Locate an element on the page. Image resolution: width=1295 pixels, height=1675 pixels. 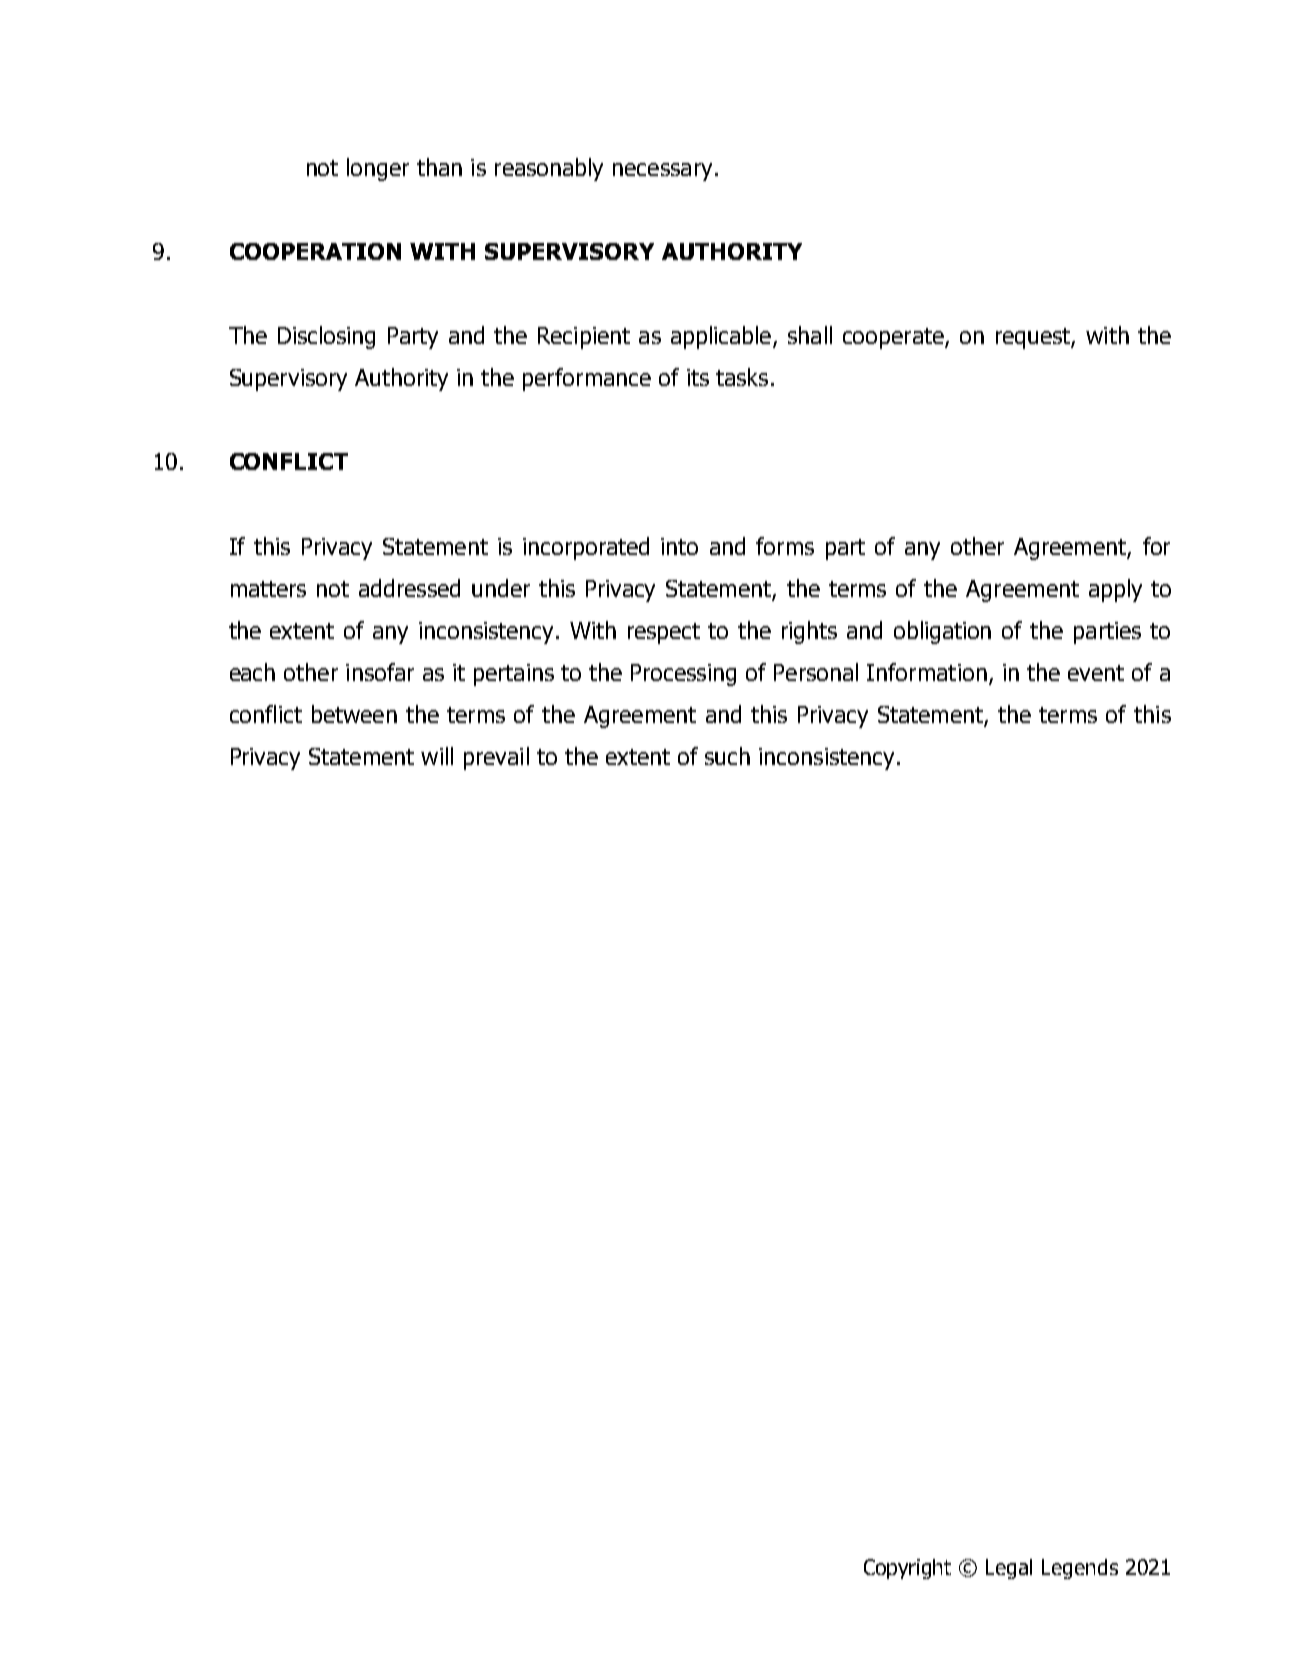
longer is located at coordinates (378, 169).
